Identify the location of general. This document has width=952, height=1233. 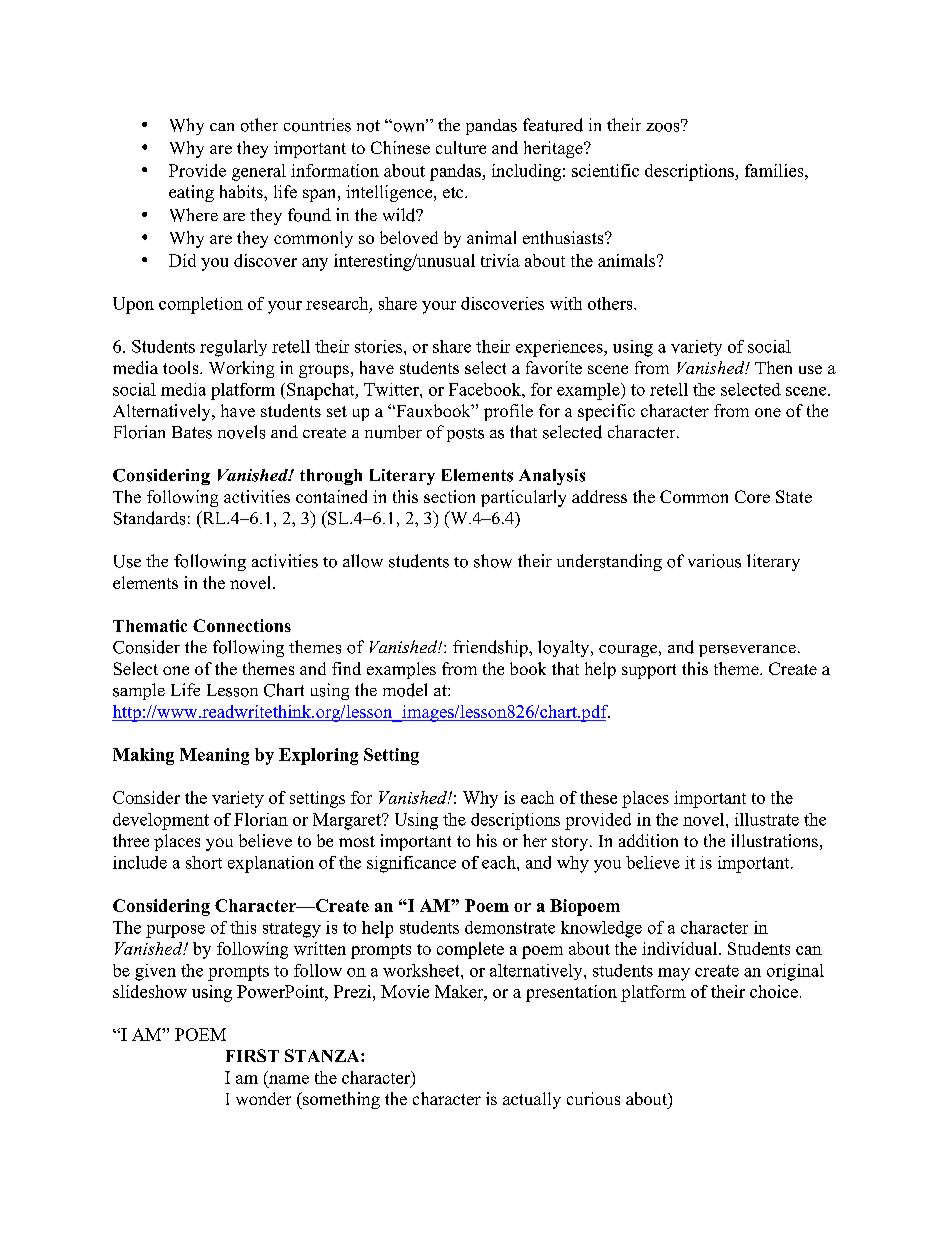
(259, 172).
